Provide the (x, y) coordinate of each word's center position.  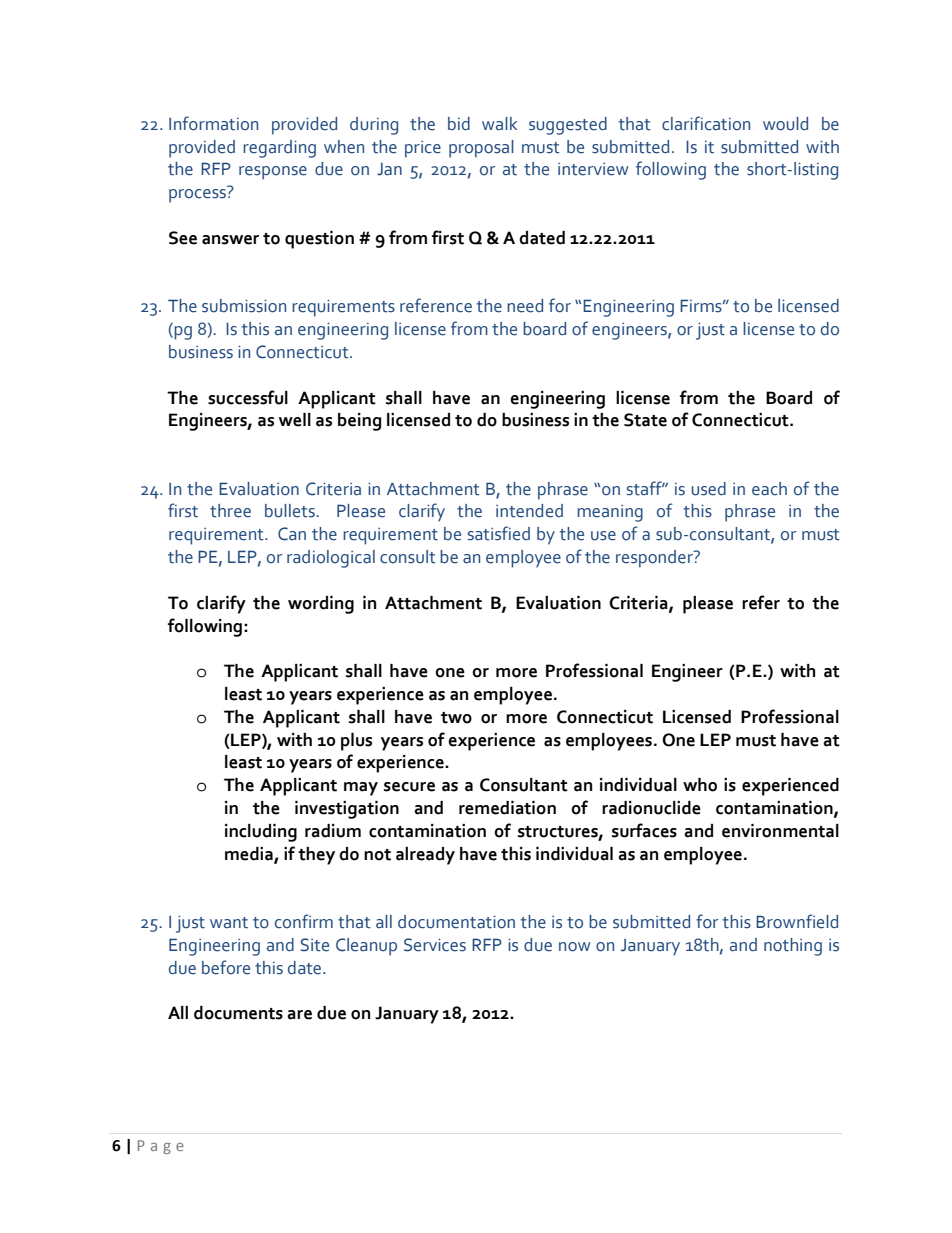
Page (161, 1147)
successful (248, 397)
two (456, 718)
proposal (481, 149)
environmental (780, 831)
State (645, 420)
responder (655, 559)
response (273, 173)
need (525, 306)
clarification (706, 123)
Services (435, 945)
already (425, 856)
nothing (793, 947)
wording (321, 605)
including (261, 833)
